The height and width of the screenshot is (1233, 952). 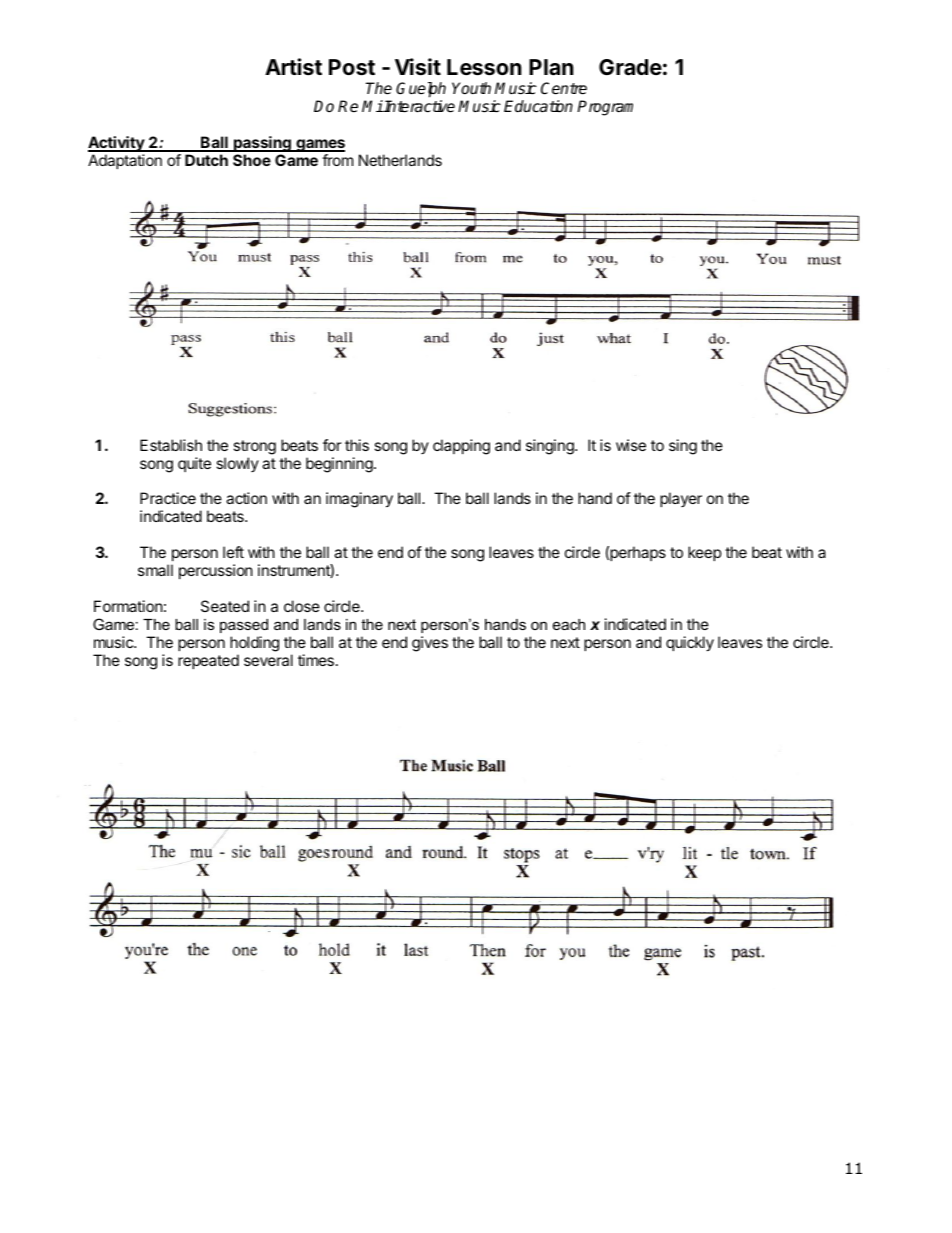 What do you see at coordinates (171, 445) in the screenshot?
I see `Establish` at bounding box center [171, 445].
